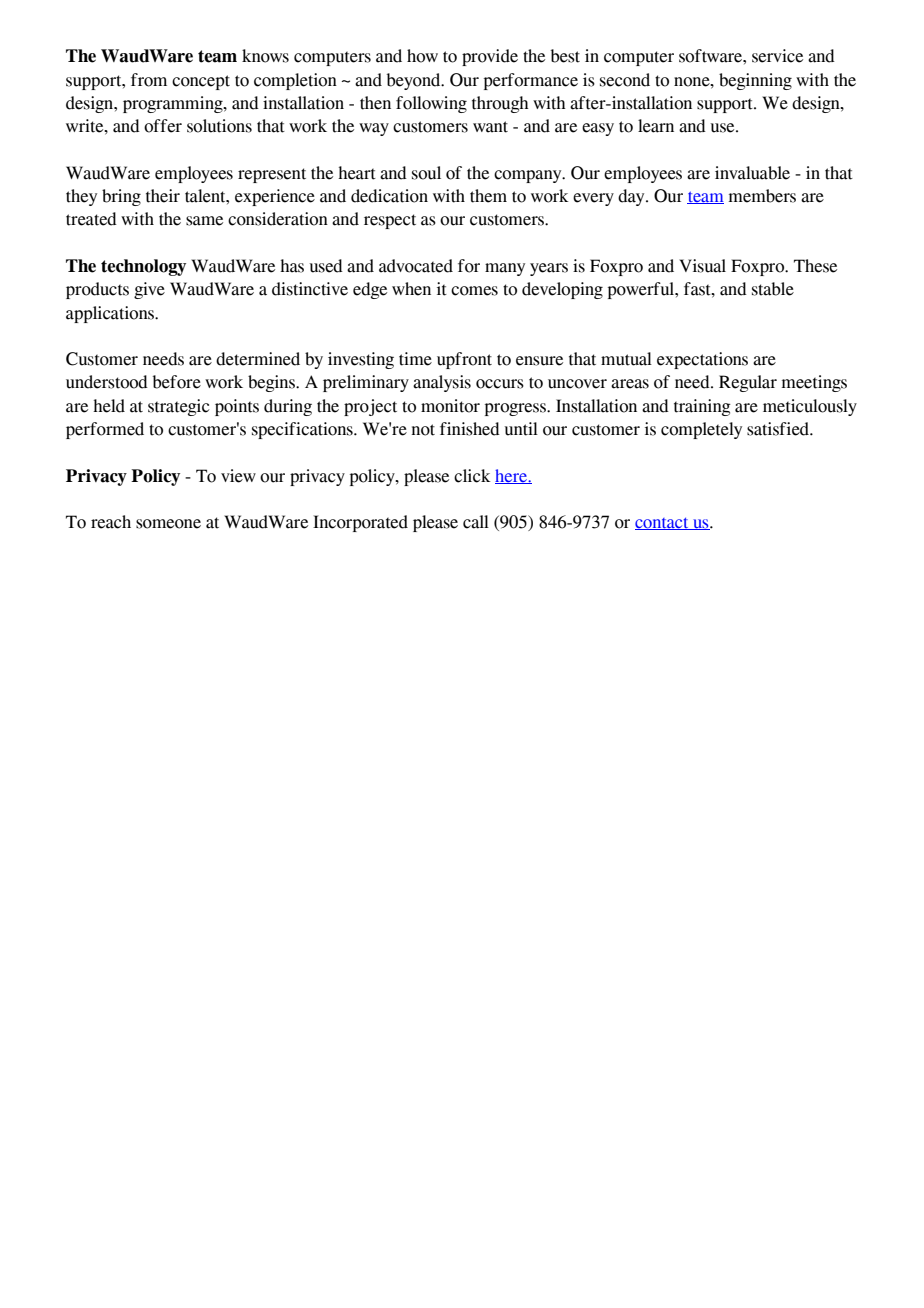 The height and width of the document is (1308, 924). Describe the element at coordinates (773, 289) in the document. I see `stable` at that location.
